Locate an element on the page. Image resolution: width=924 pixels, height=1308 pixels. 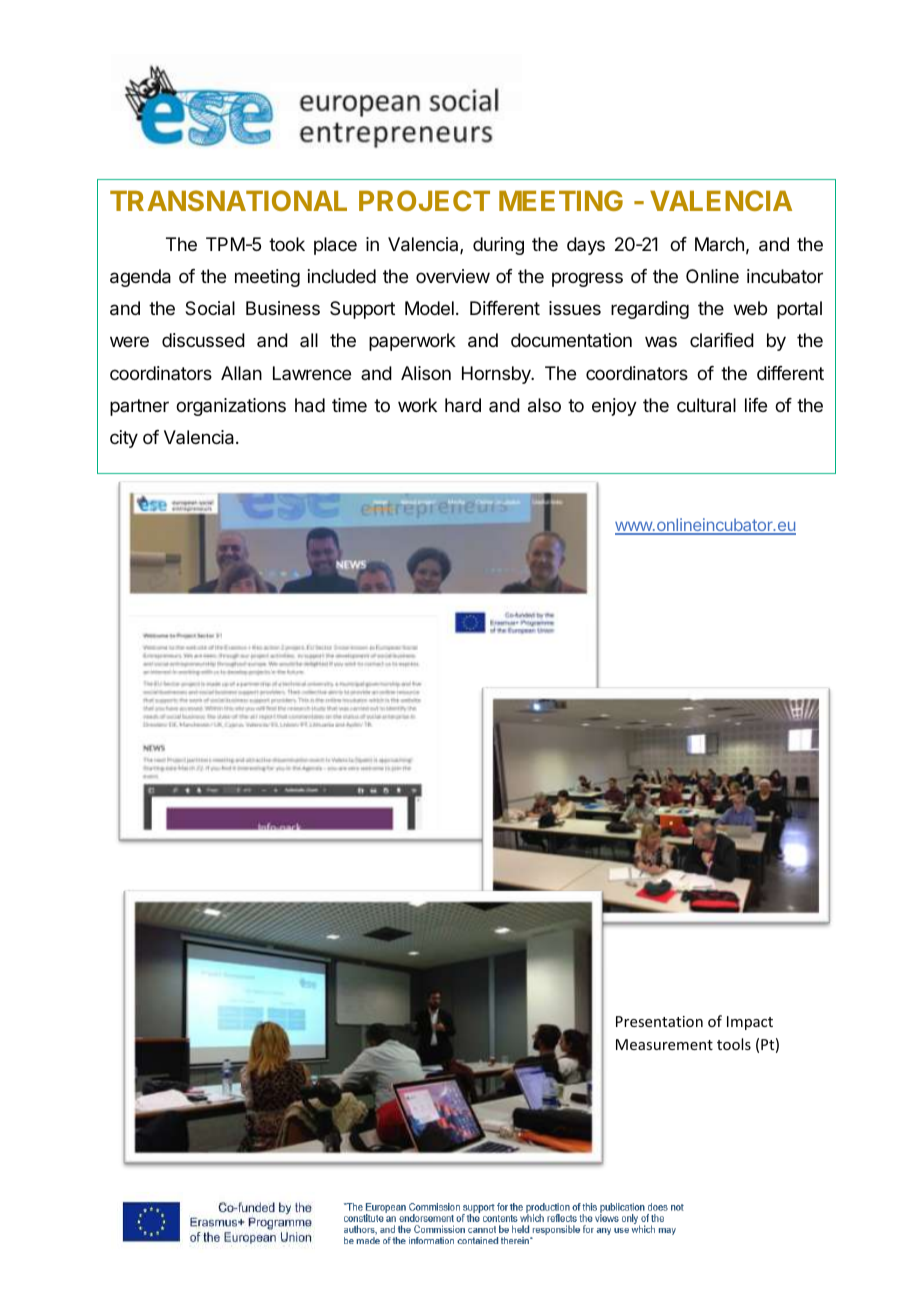
enjoy is located at coordinates (614, 407).
